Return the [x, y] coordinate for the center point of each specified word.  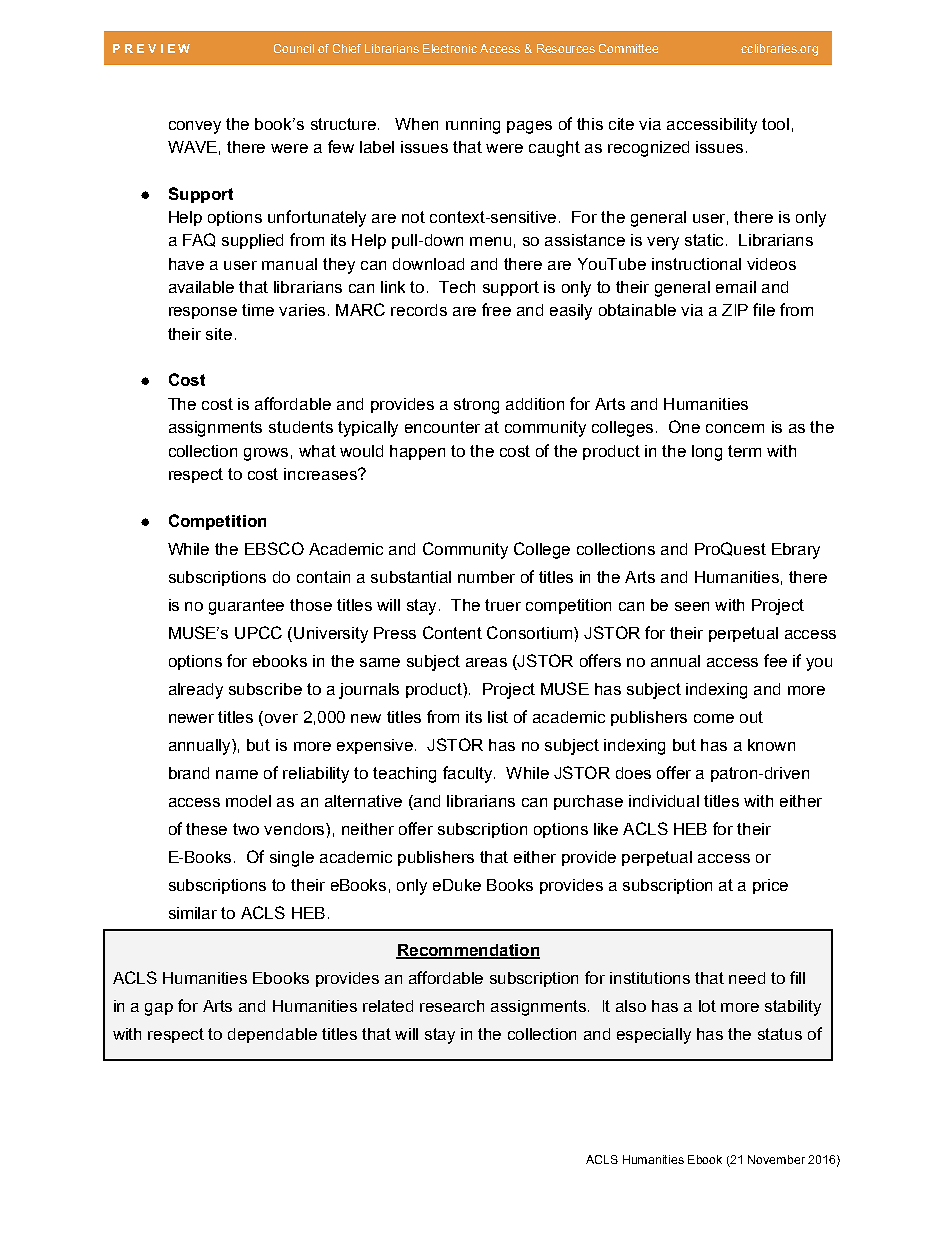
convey [195, 127]
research [452, 1006]
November [776, 1159]
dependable [272, 1035]
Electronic [450, 48]
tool [775, 124]
